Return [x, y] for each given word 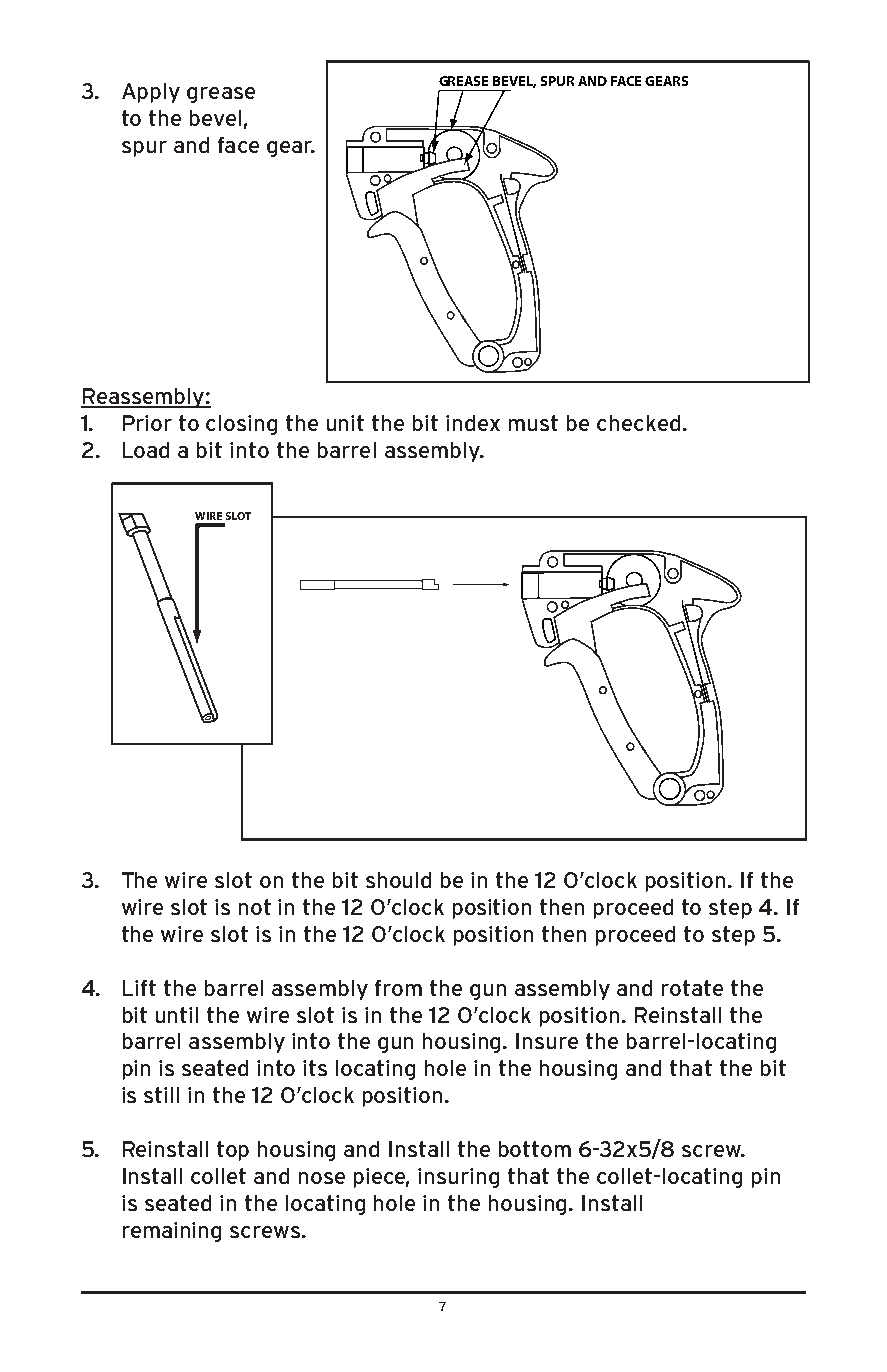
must [533, 423]
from [398, 988]
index [473, 423]
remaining [172, 1232]
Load [146, 450]
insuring [458, 1178]
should [398, 880]
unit [345, 423]
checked [638, 423]
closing [241, 425]
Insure [547, 1041]
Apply [151, 93]
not [255, 907]
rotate [692, 988]
